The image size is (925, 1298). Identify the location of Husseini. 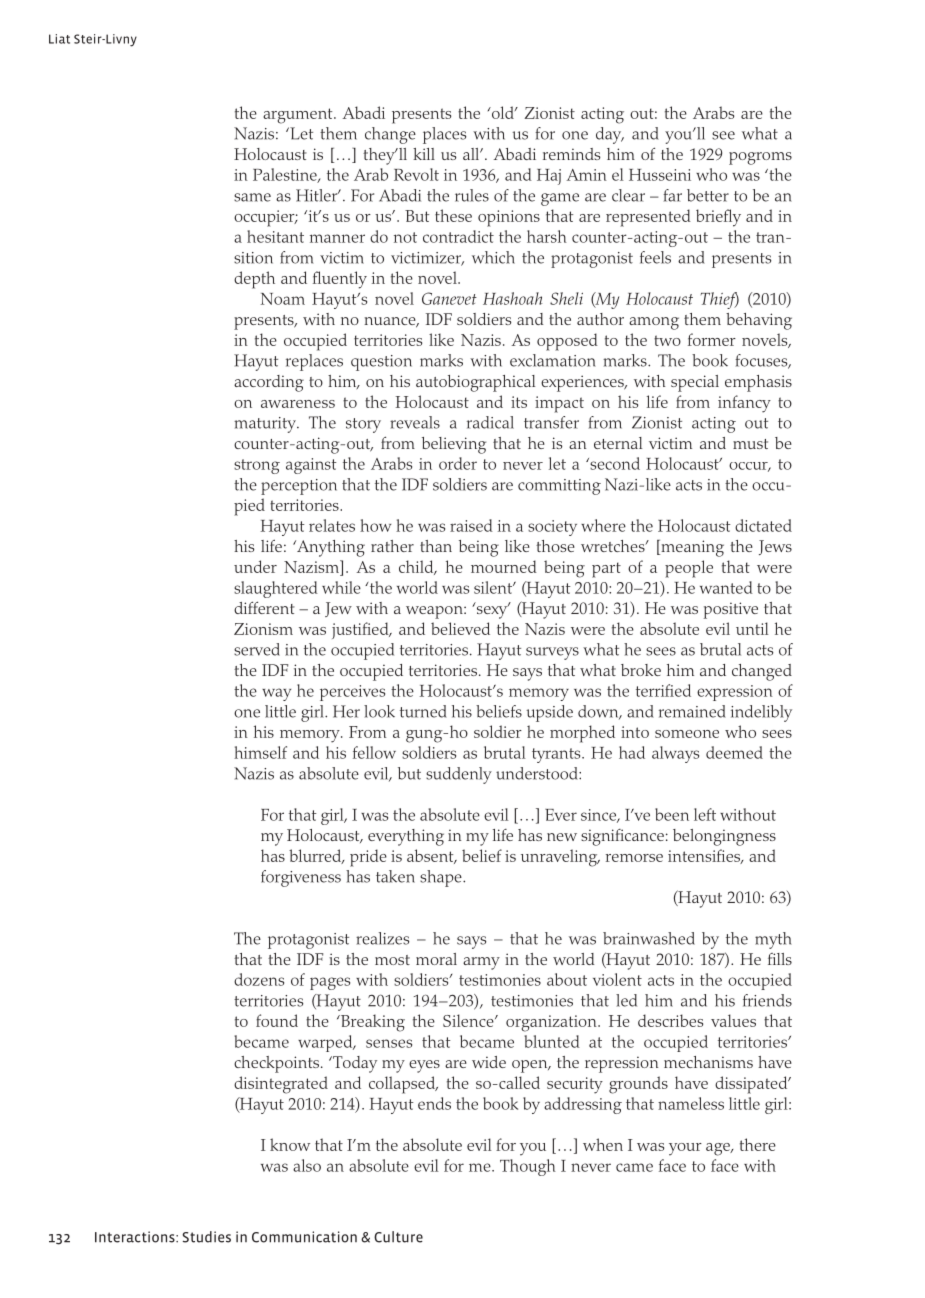
(660, 175).
